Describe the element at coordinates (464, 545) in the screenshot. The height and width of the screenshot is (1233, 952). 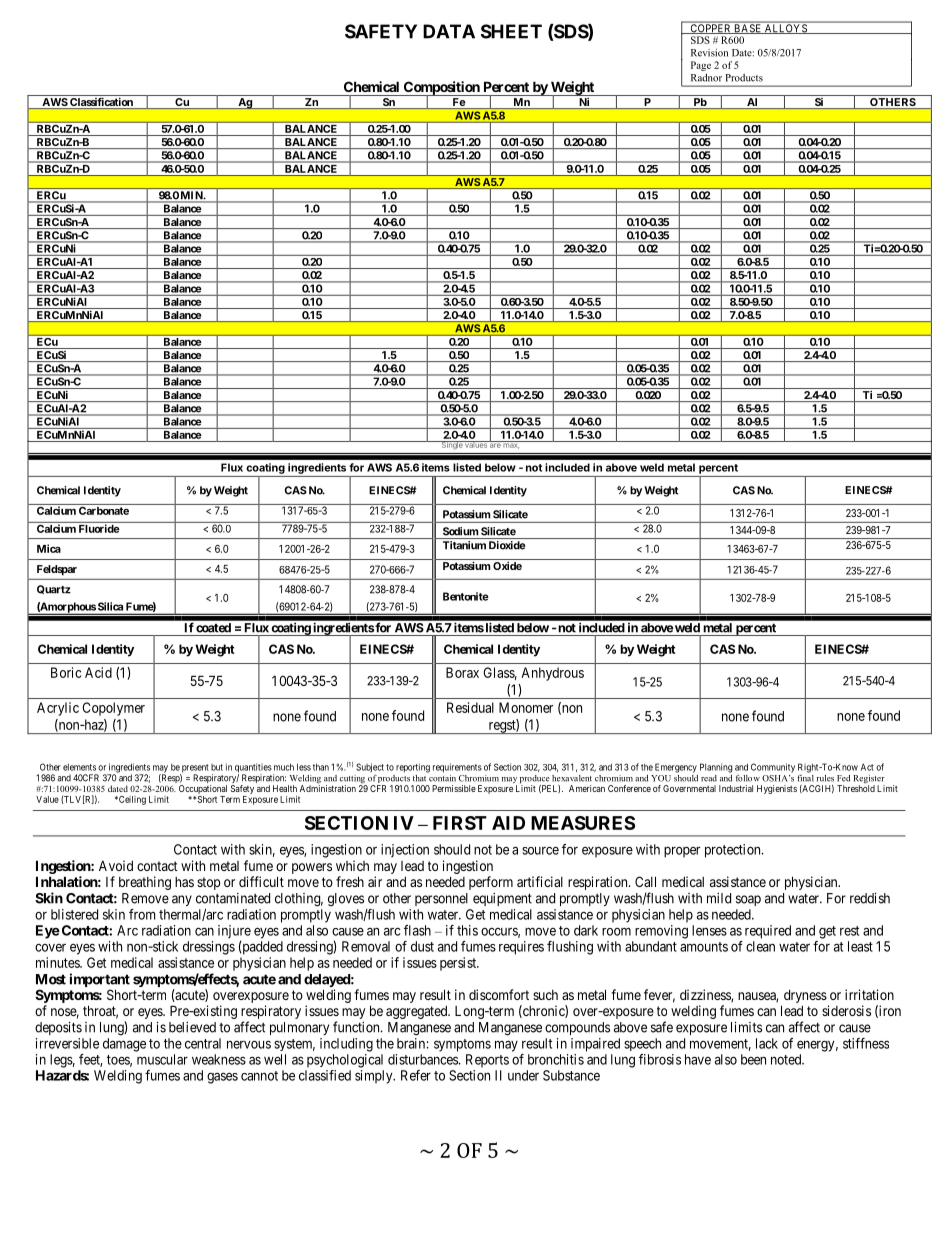
I see `Titanium` at that location.
